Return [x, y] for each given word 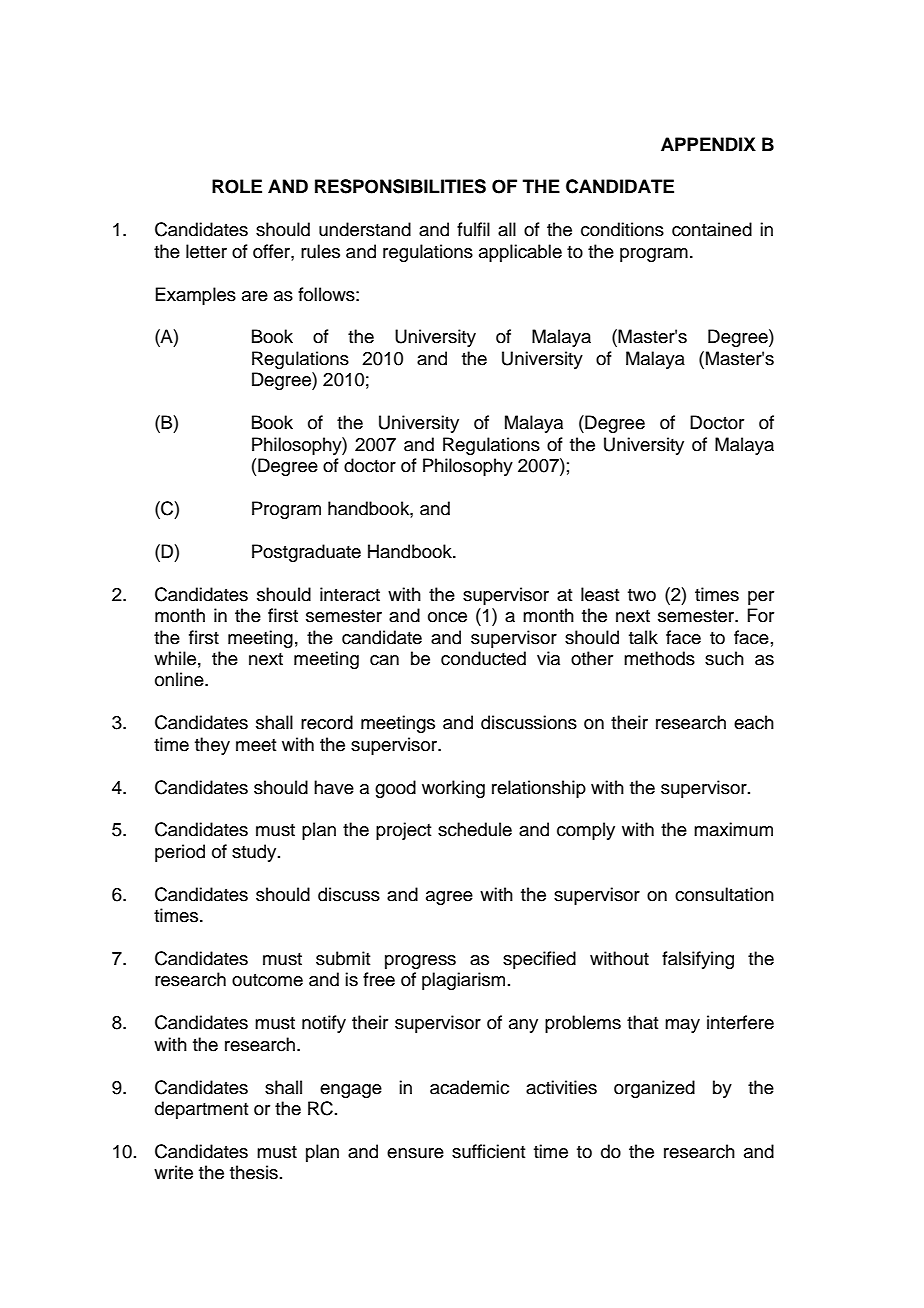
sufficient [488, 1151]
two [642, 595]
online [180, 679]
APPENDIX [708, 144]
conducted [483, 658]
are [255, 296]
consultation [724, 894]
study [255, 853]
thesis [254, 1172]
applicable [520, 253]
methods [659, 658]
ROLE [237, 186]
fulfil [473, 229]
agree [449, 898]
